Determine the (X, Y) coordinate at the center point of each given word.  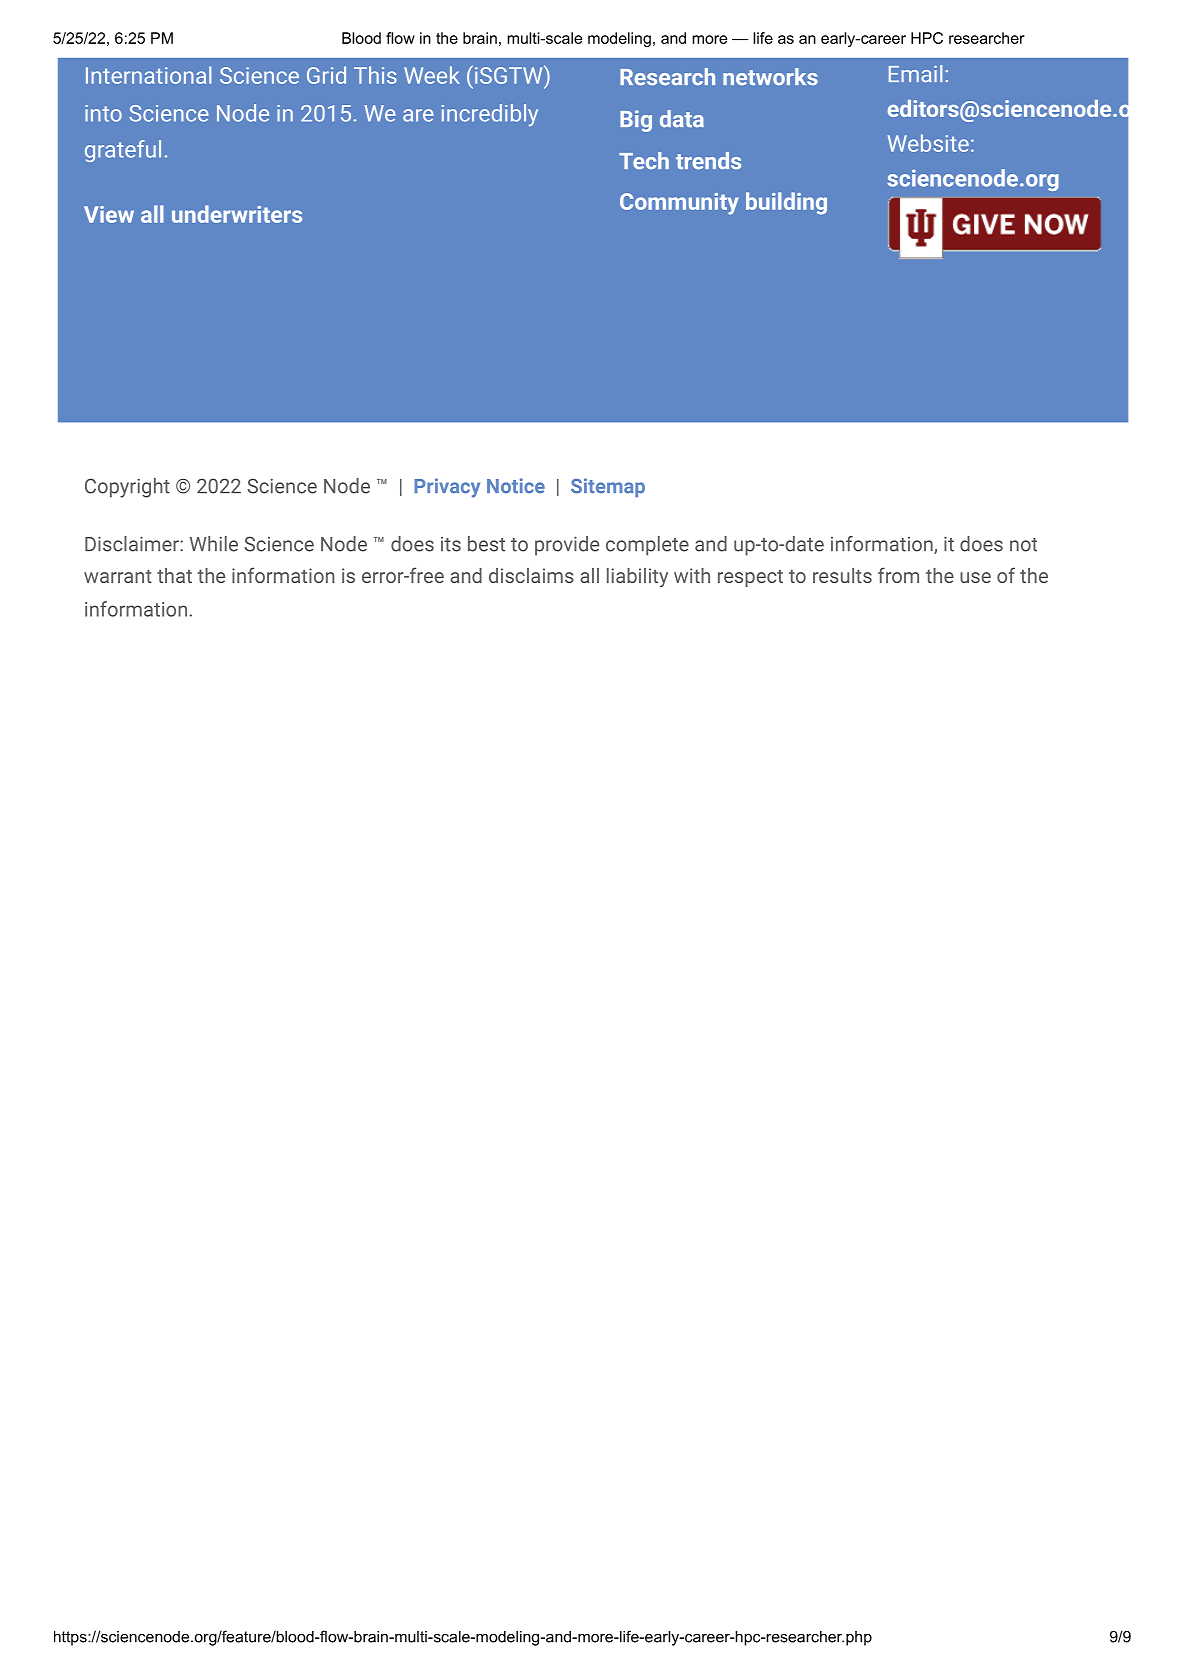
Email (915, 74)
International (148, 75)
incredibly (490, 115)
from (898, 575)
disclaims (531, 575)
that (174, 575)
